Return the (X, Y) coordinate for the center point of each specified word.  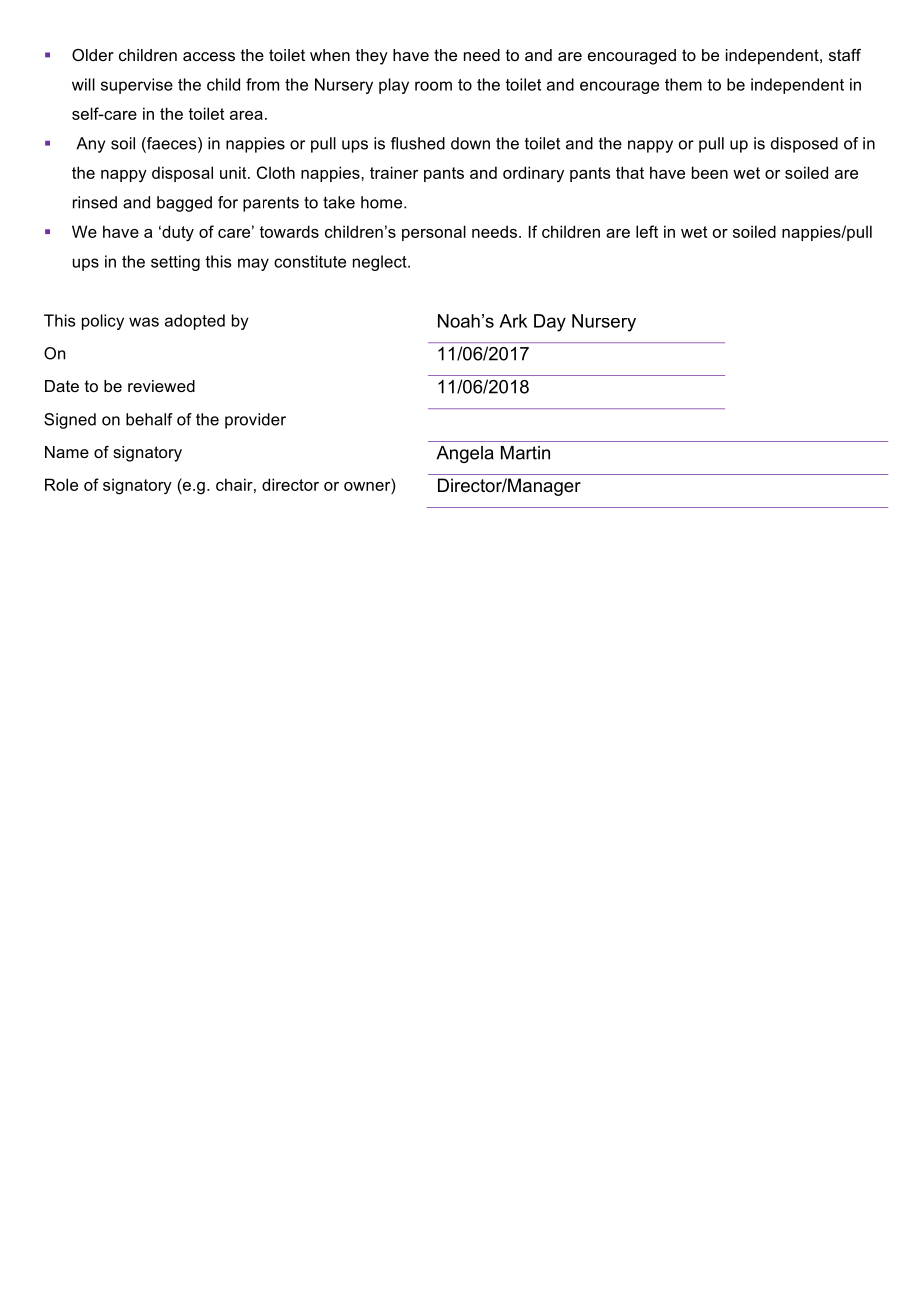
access (209, 56)
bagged (184, 204)
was (144, 322)
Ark (513, 321)
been (710, 172)
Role (61, 484)
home (383, 202)
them (683, 84)
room (433, 86)
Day (550, 323)
